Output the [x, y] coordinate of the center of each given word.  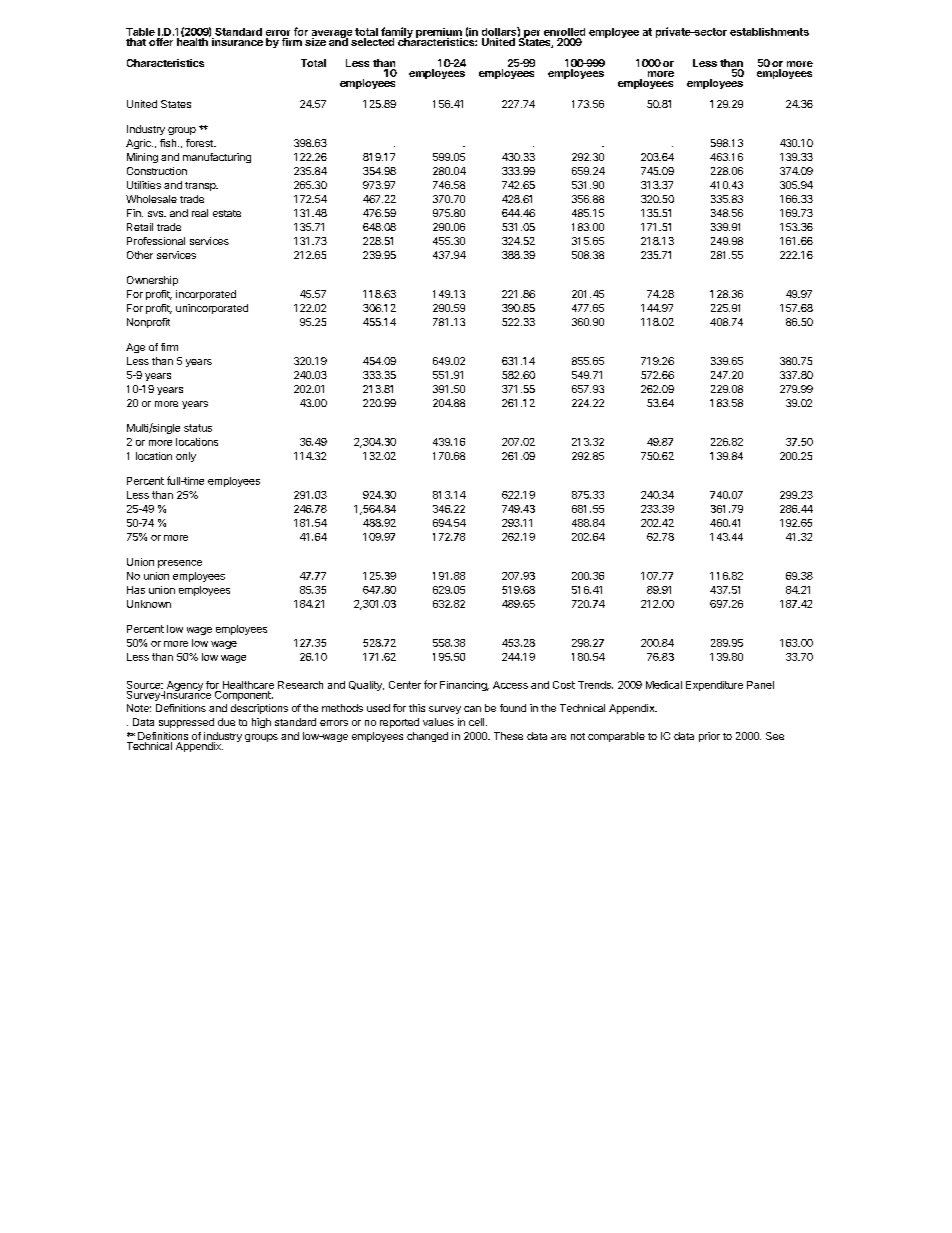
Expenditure [714, 686]
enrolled [564, 32]
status [198, 428]
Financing [464, 686]
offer [161, 42]
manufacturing [217, 158]
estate [227, 213]
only [186, 457]
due [226, 722]
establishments [769, 32]
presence [180, 564]
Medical [664, 685]
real [200, 213]
